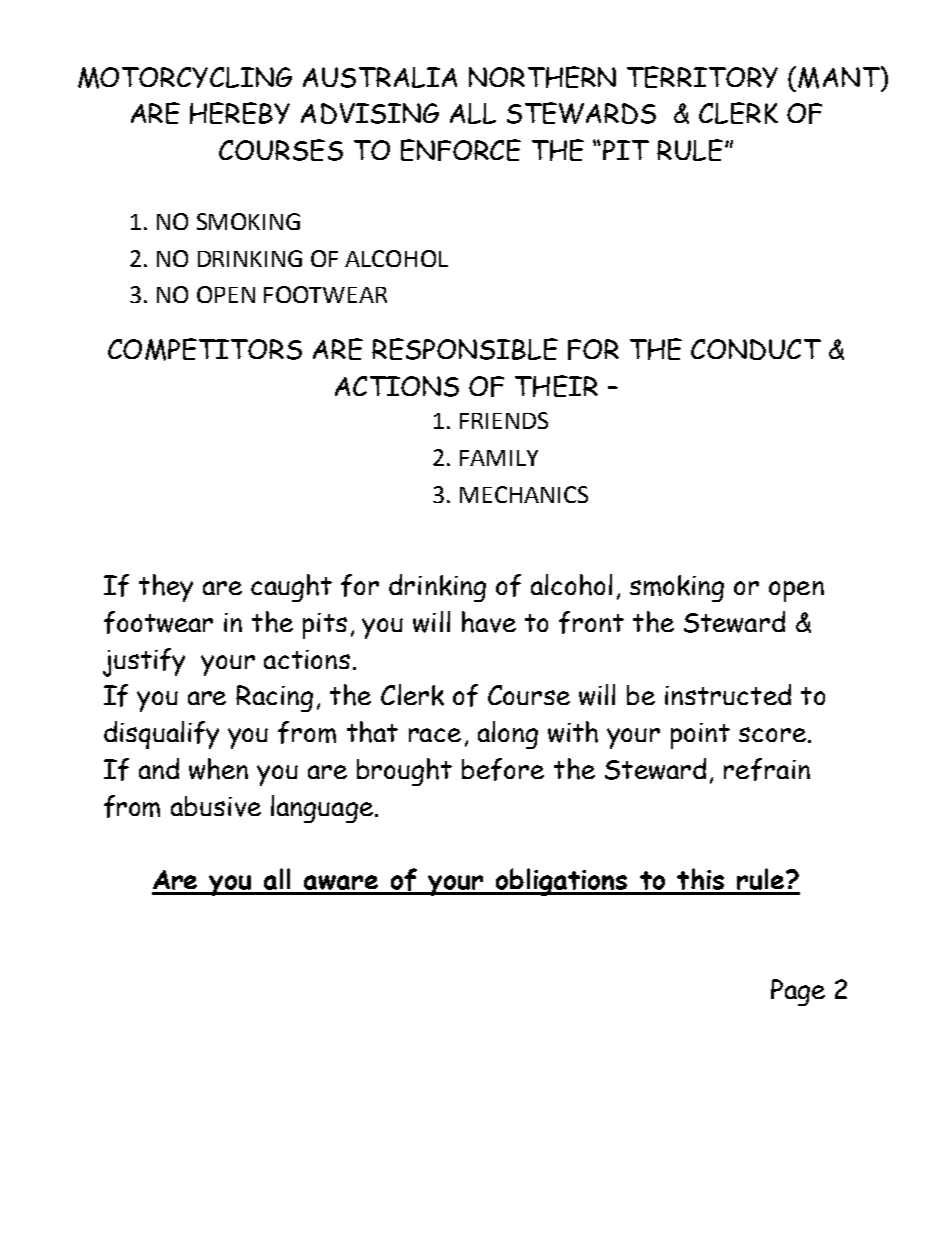 The height and width of the screenshot is (1233, 952). I want to click on abusive, so click(216, 806).
